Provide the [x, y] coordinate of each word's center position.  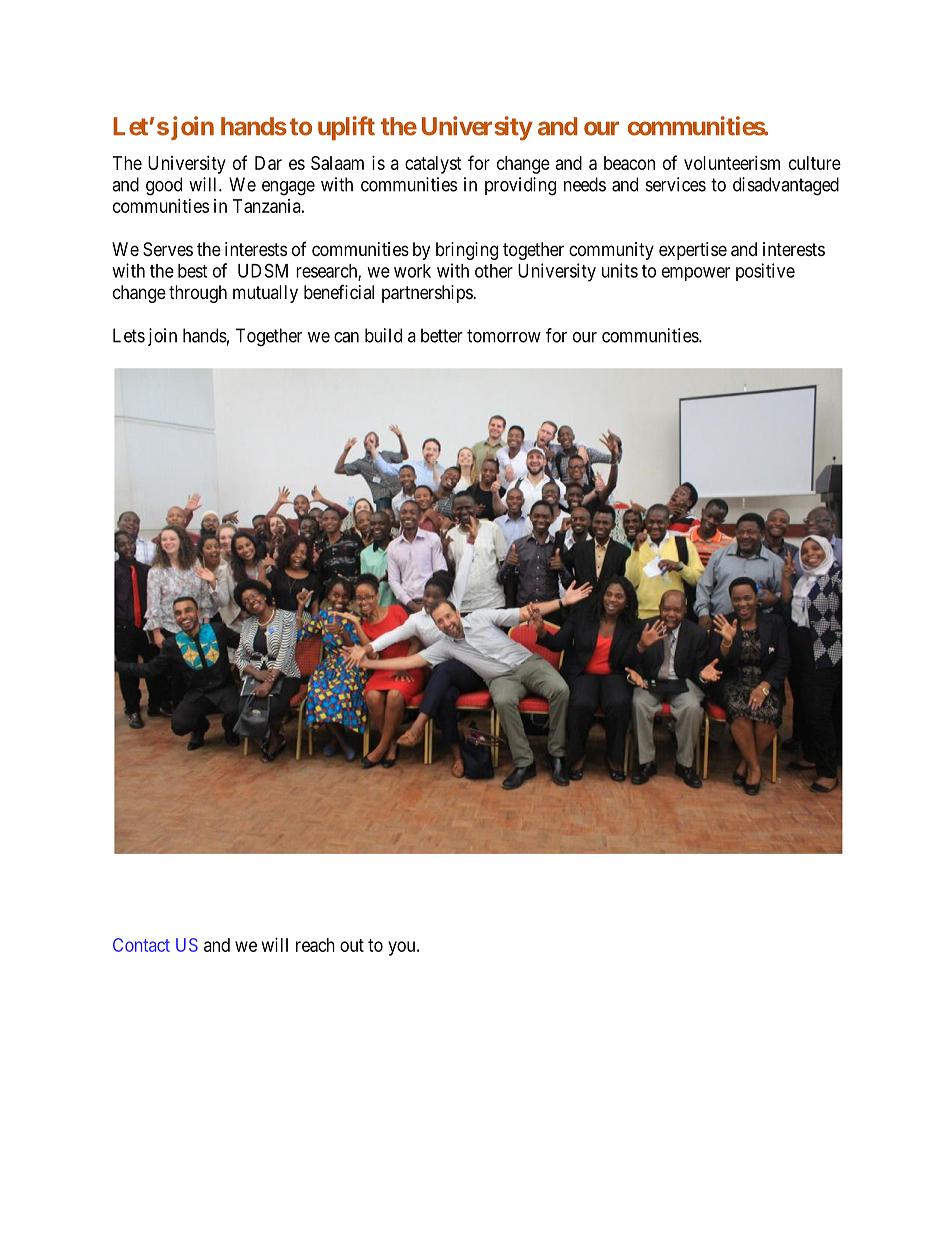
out [352, 945]
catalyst [433, 165]
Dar [268, 163]
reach [315, 945]
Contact [141, 945]
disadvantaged [786, 186]
